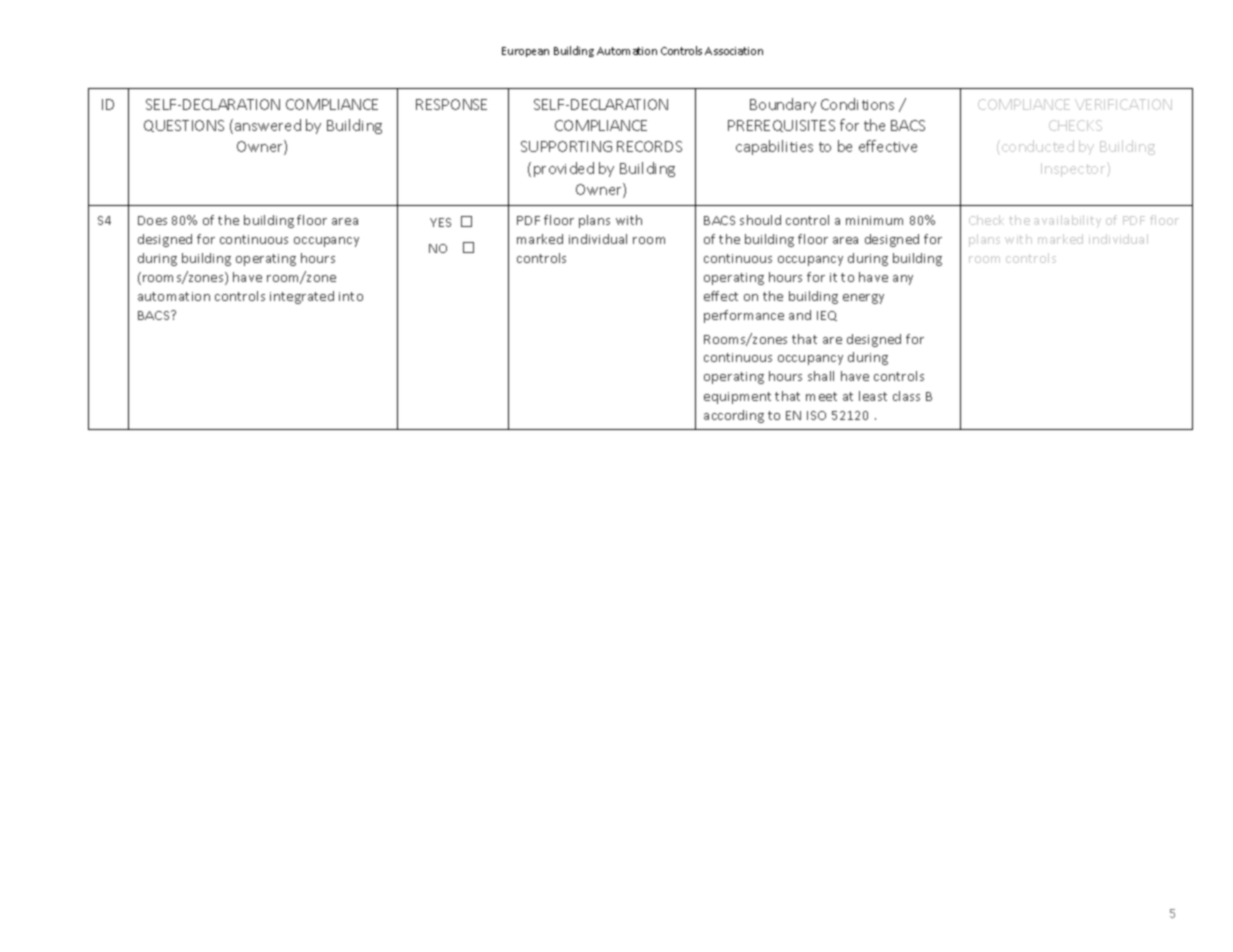 This image has height=952, width=1233. I want to click on VERIFICATION, so click(1123, 104).
